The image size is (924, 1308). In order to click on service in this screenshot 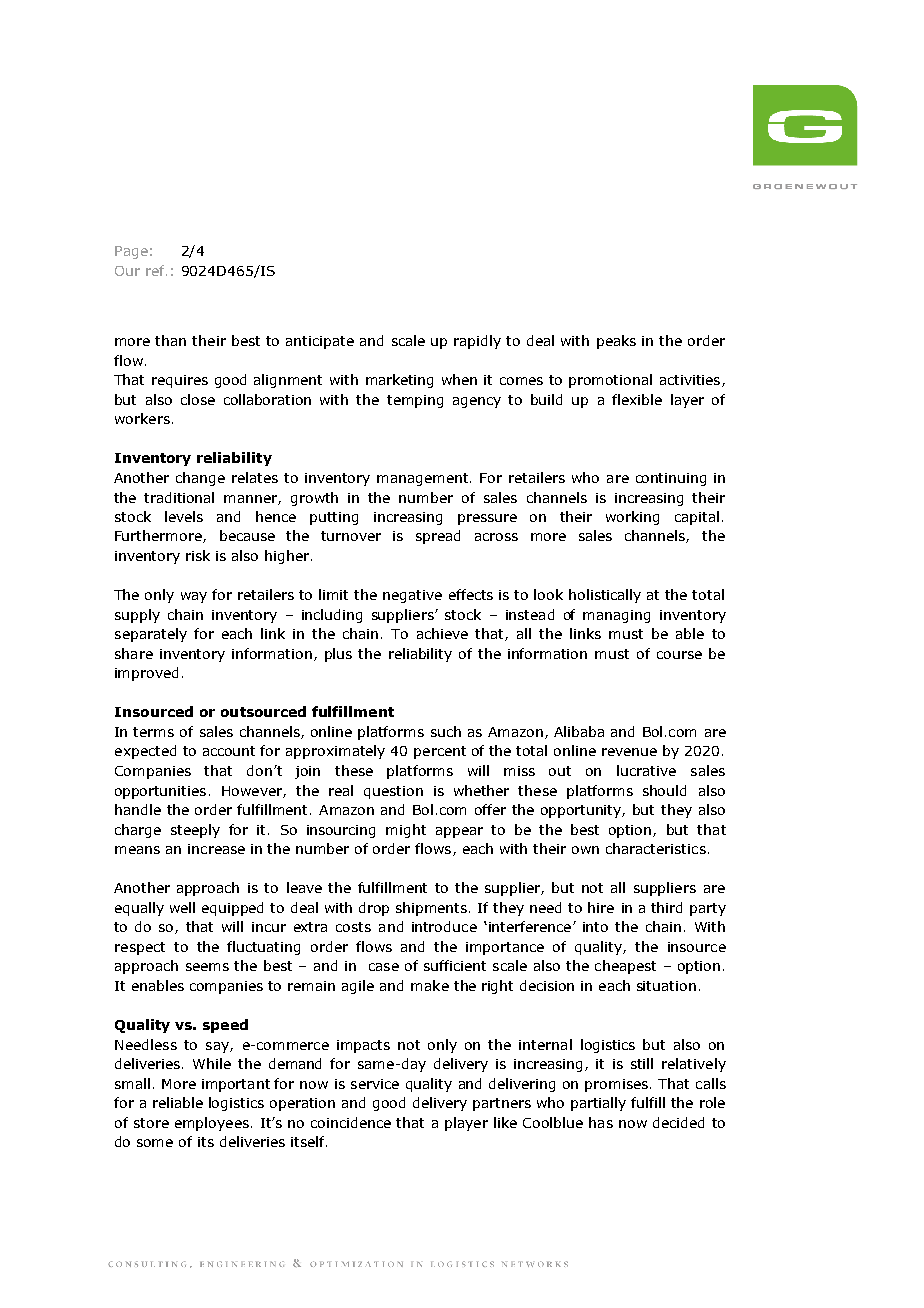, I will do `click(375, 1084)`.
